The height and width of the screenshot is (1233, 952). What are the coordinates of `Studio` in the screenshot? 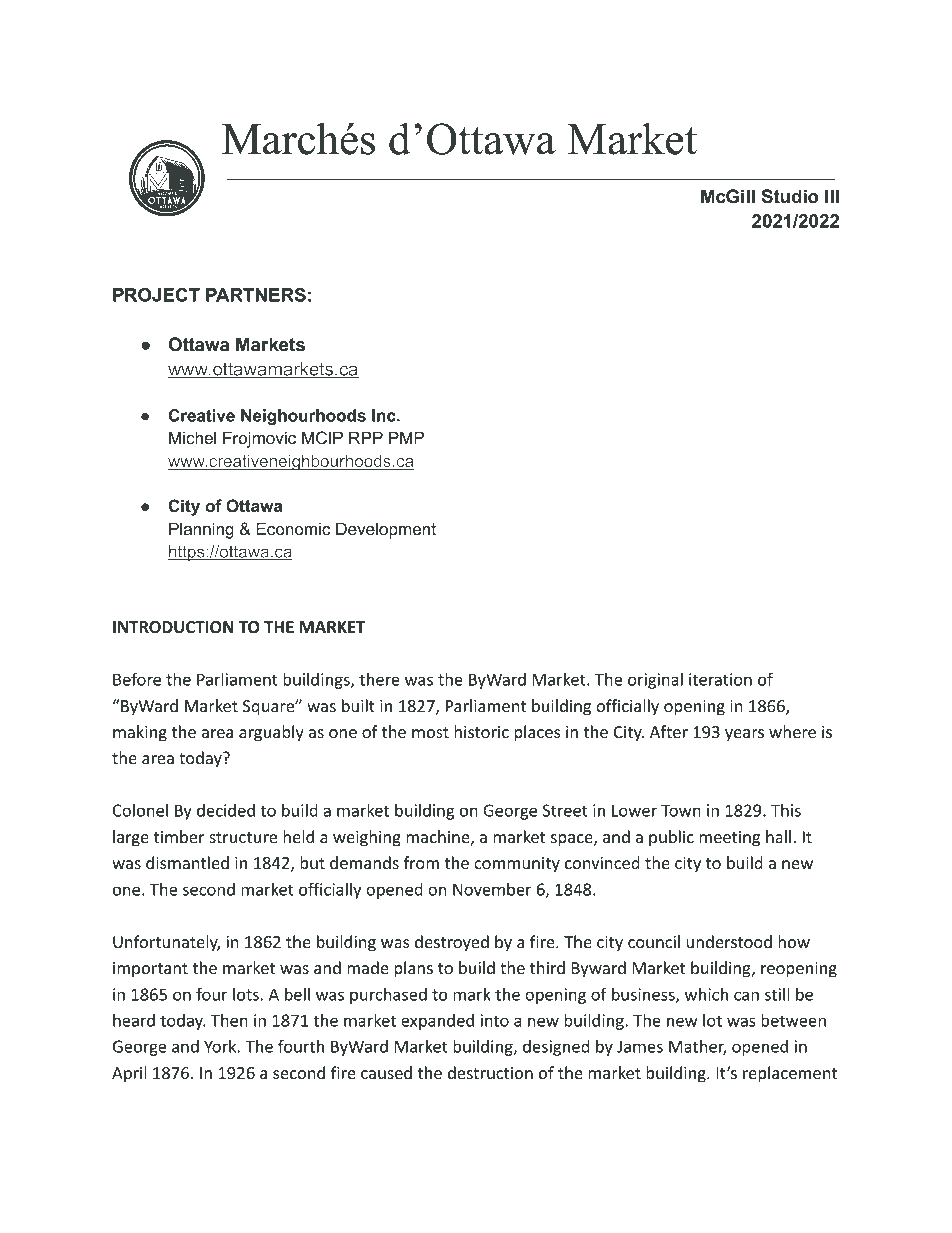 It's located at (790, 196).
